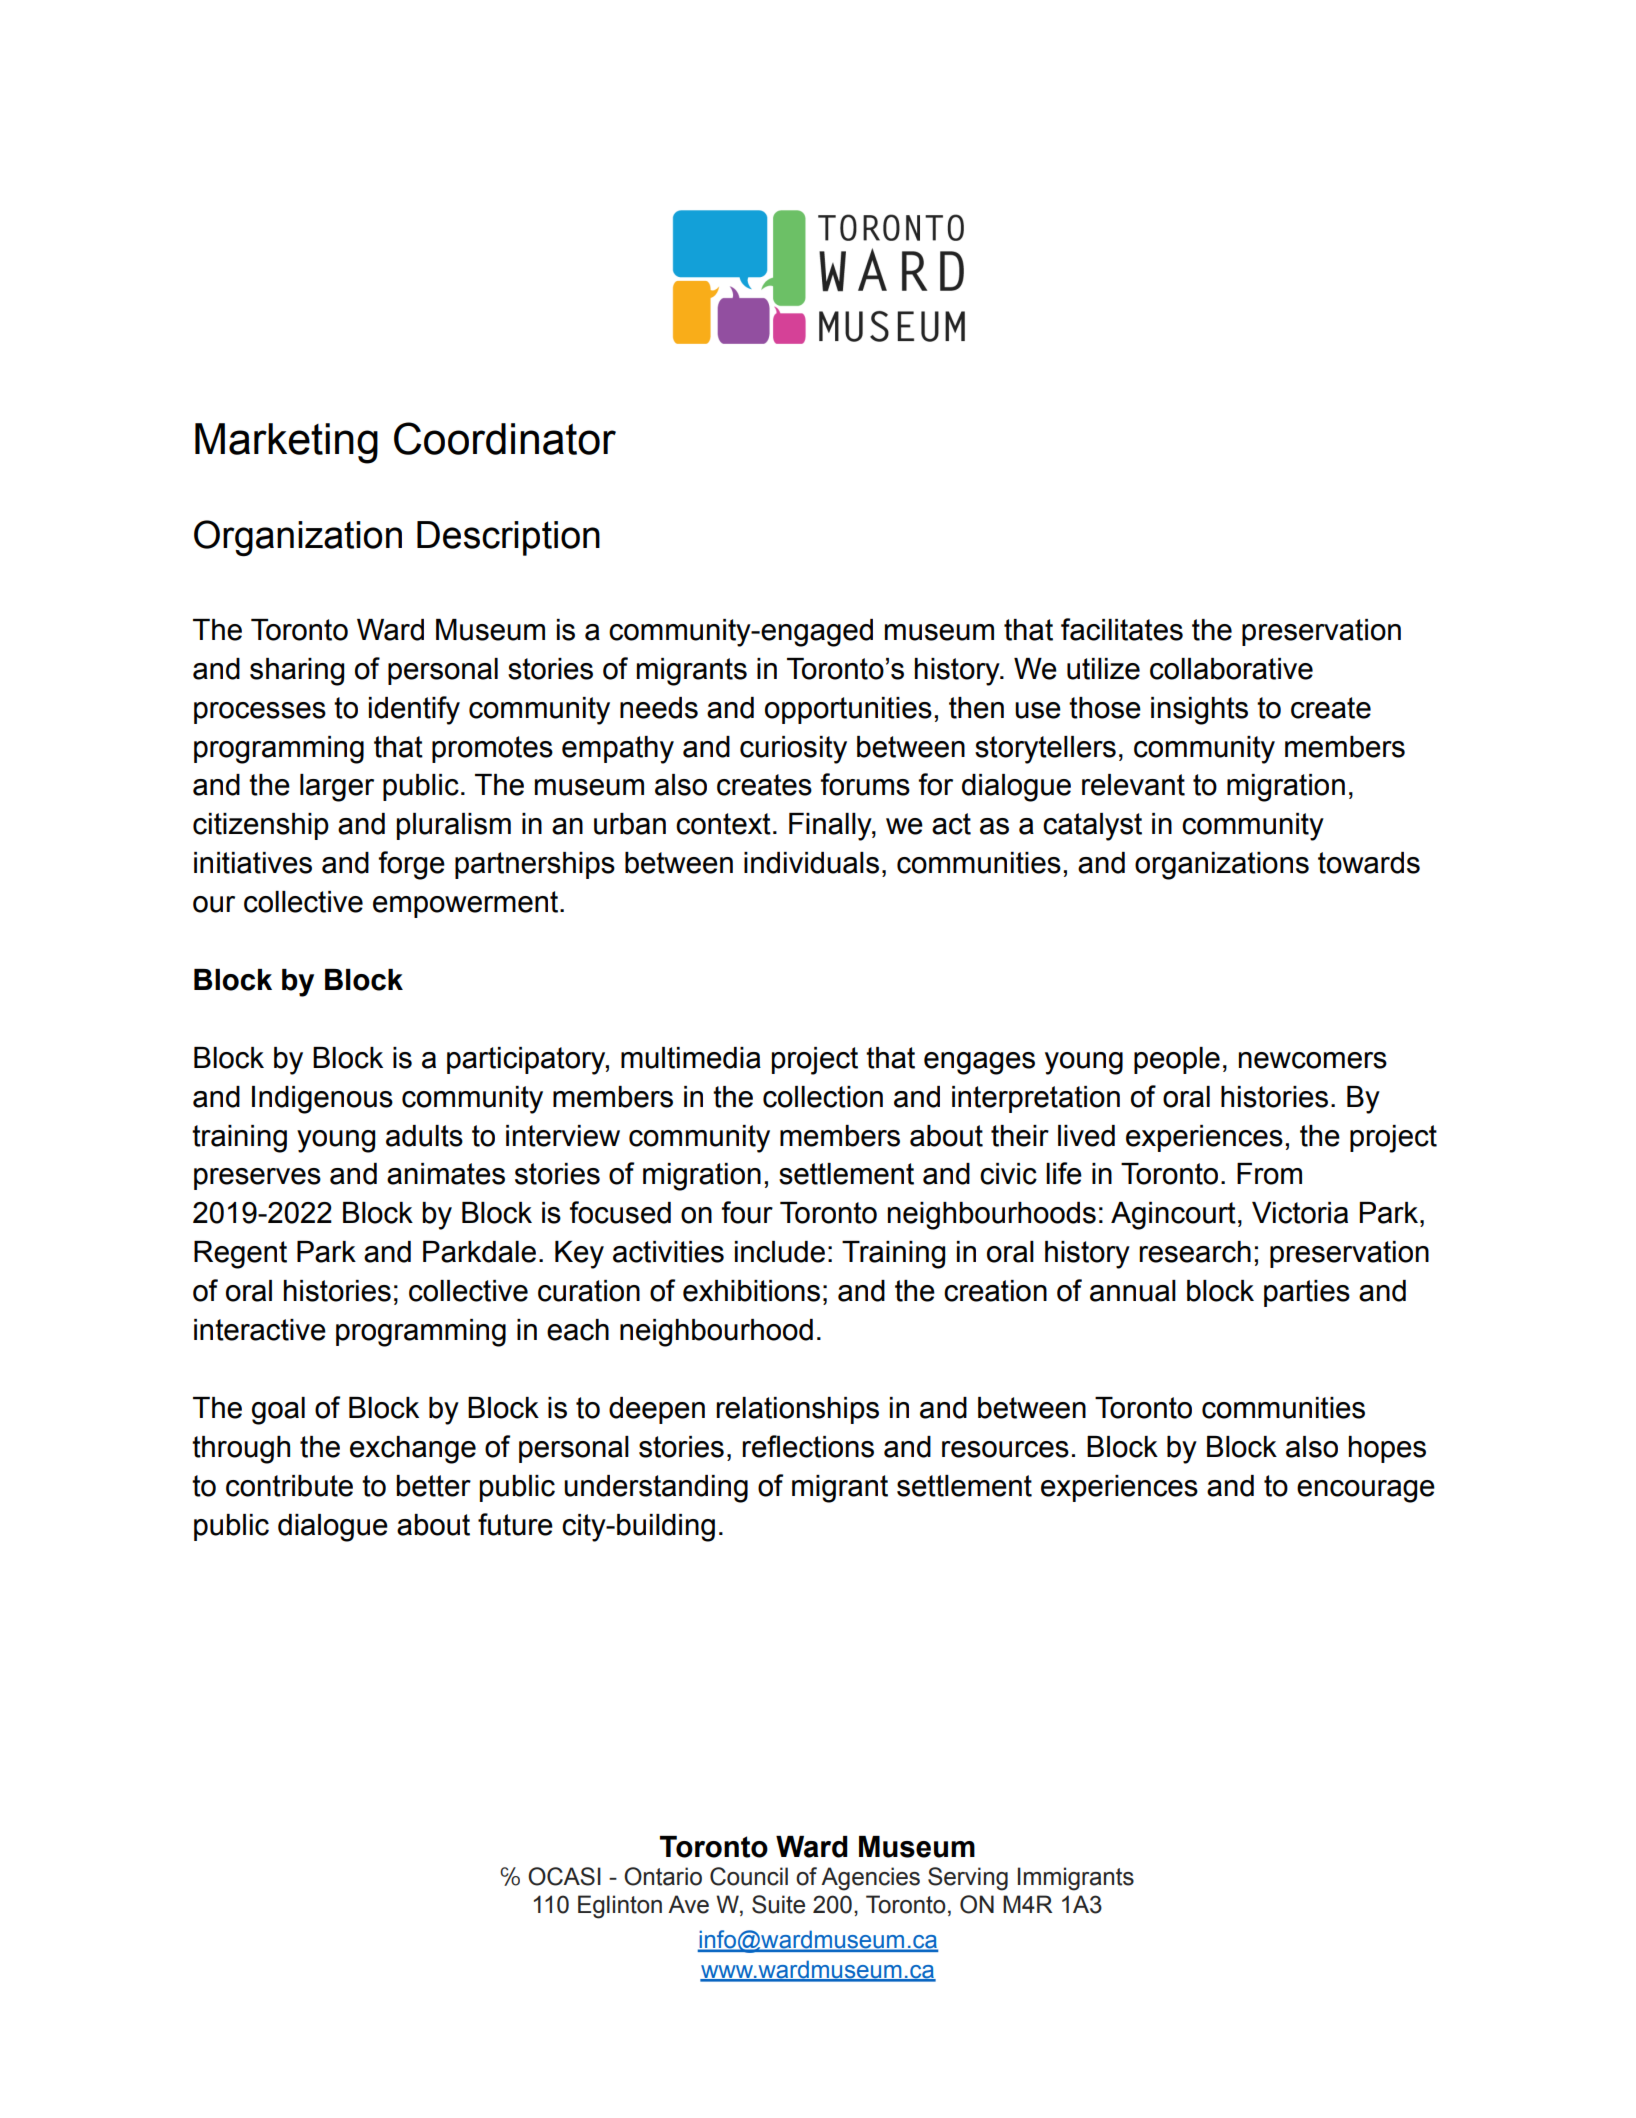 The width and height of the screenshot is (1636, 2118). Describe the element at coordinates (811, 863) in the screenshot. I see `individuals` at that location.
